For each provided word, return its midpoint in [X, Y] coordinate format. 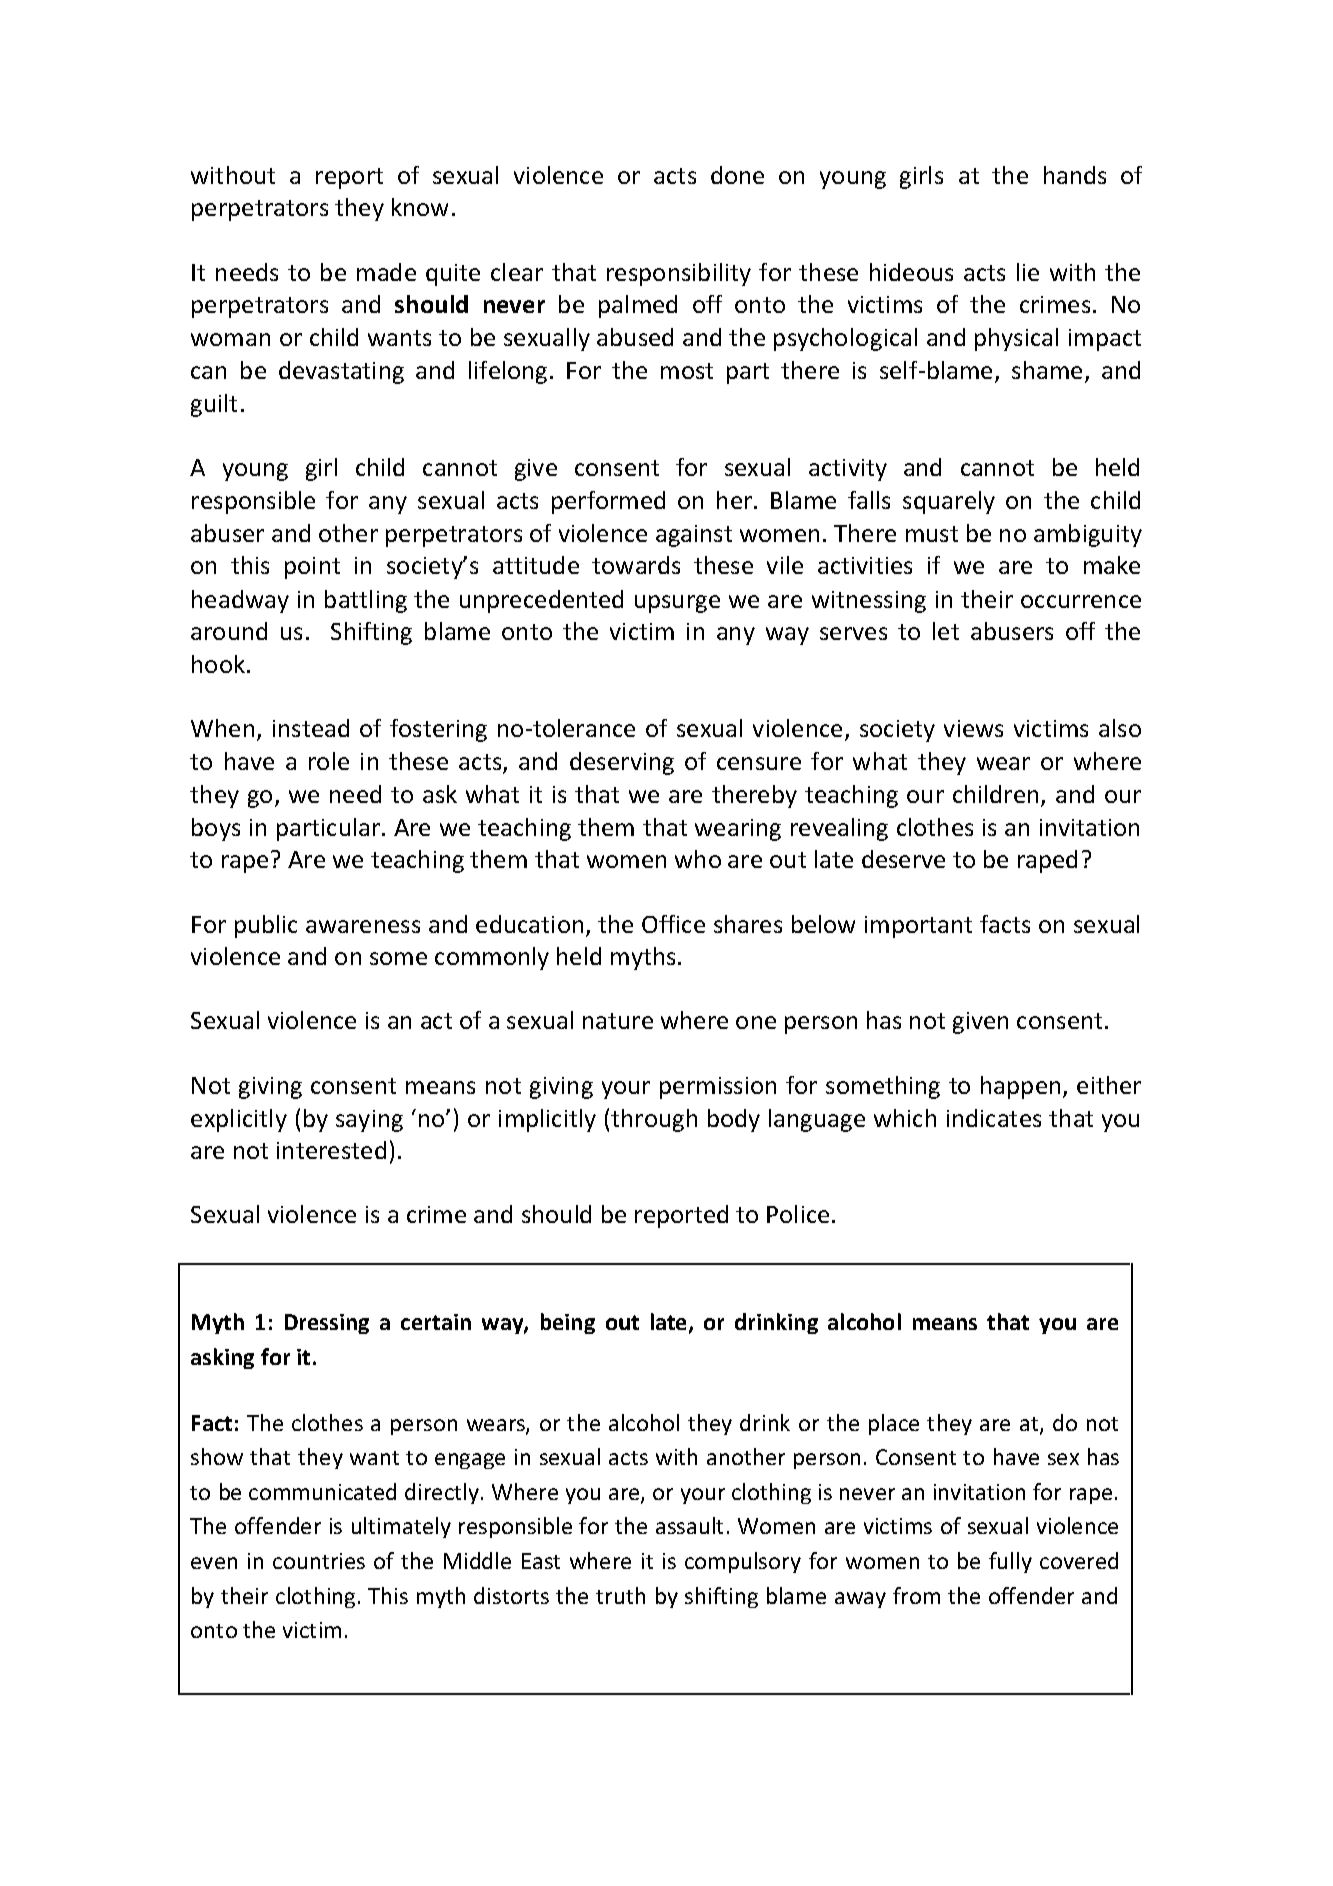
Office [673, 924]
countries [319, 1561]
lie [1028, 272]
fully [1010, 1562]
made [386, 272]
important [918, 927]
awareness [363, 926]
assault [689, 1525]
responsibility [679, 274]
